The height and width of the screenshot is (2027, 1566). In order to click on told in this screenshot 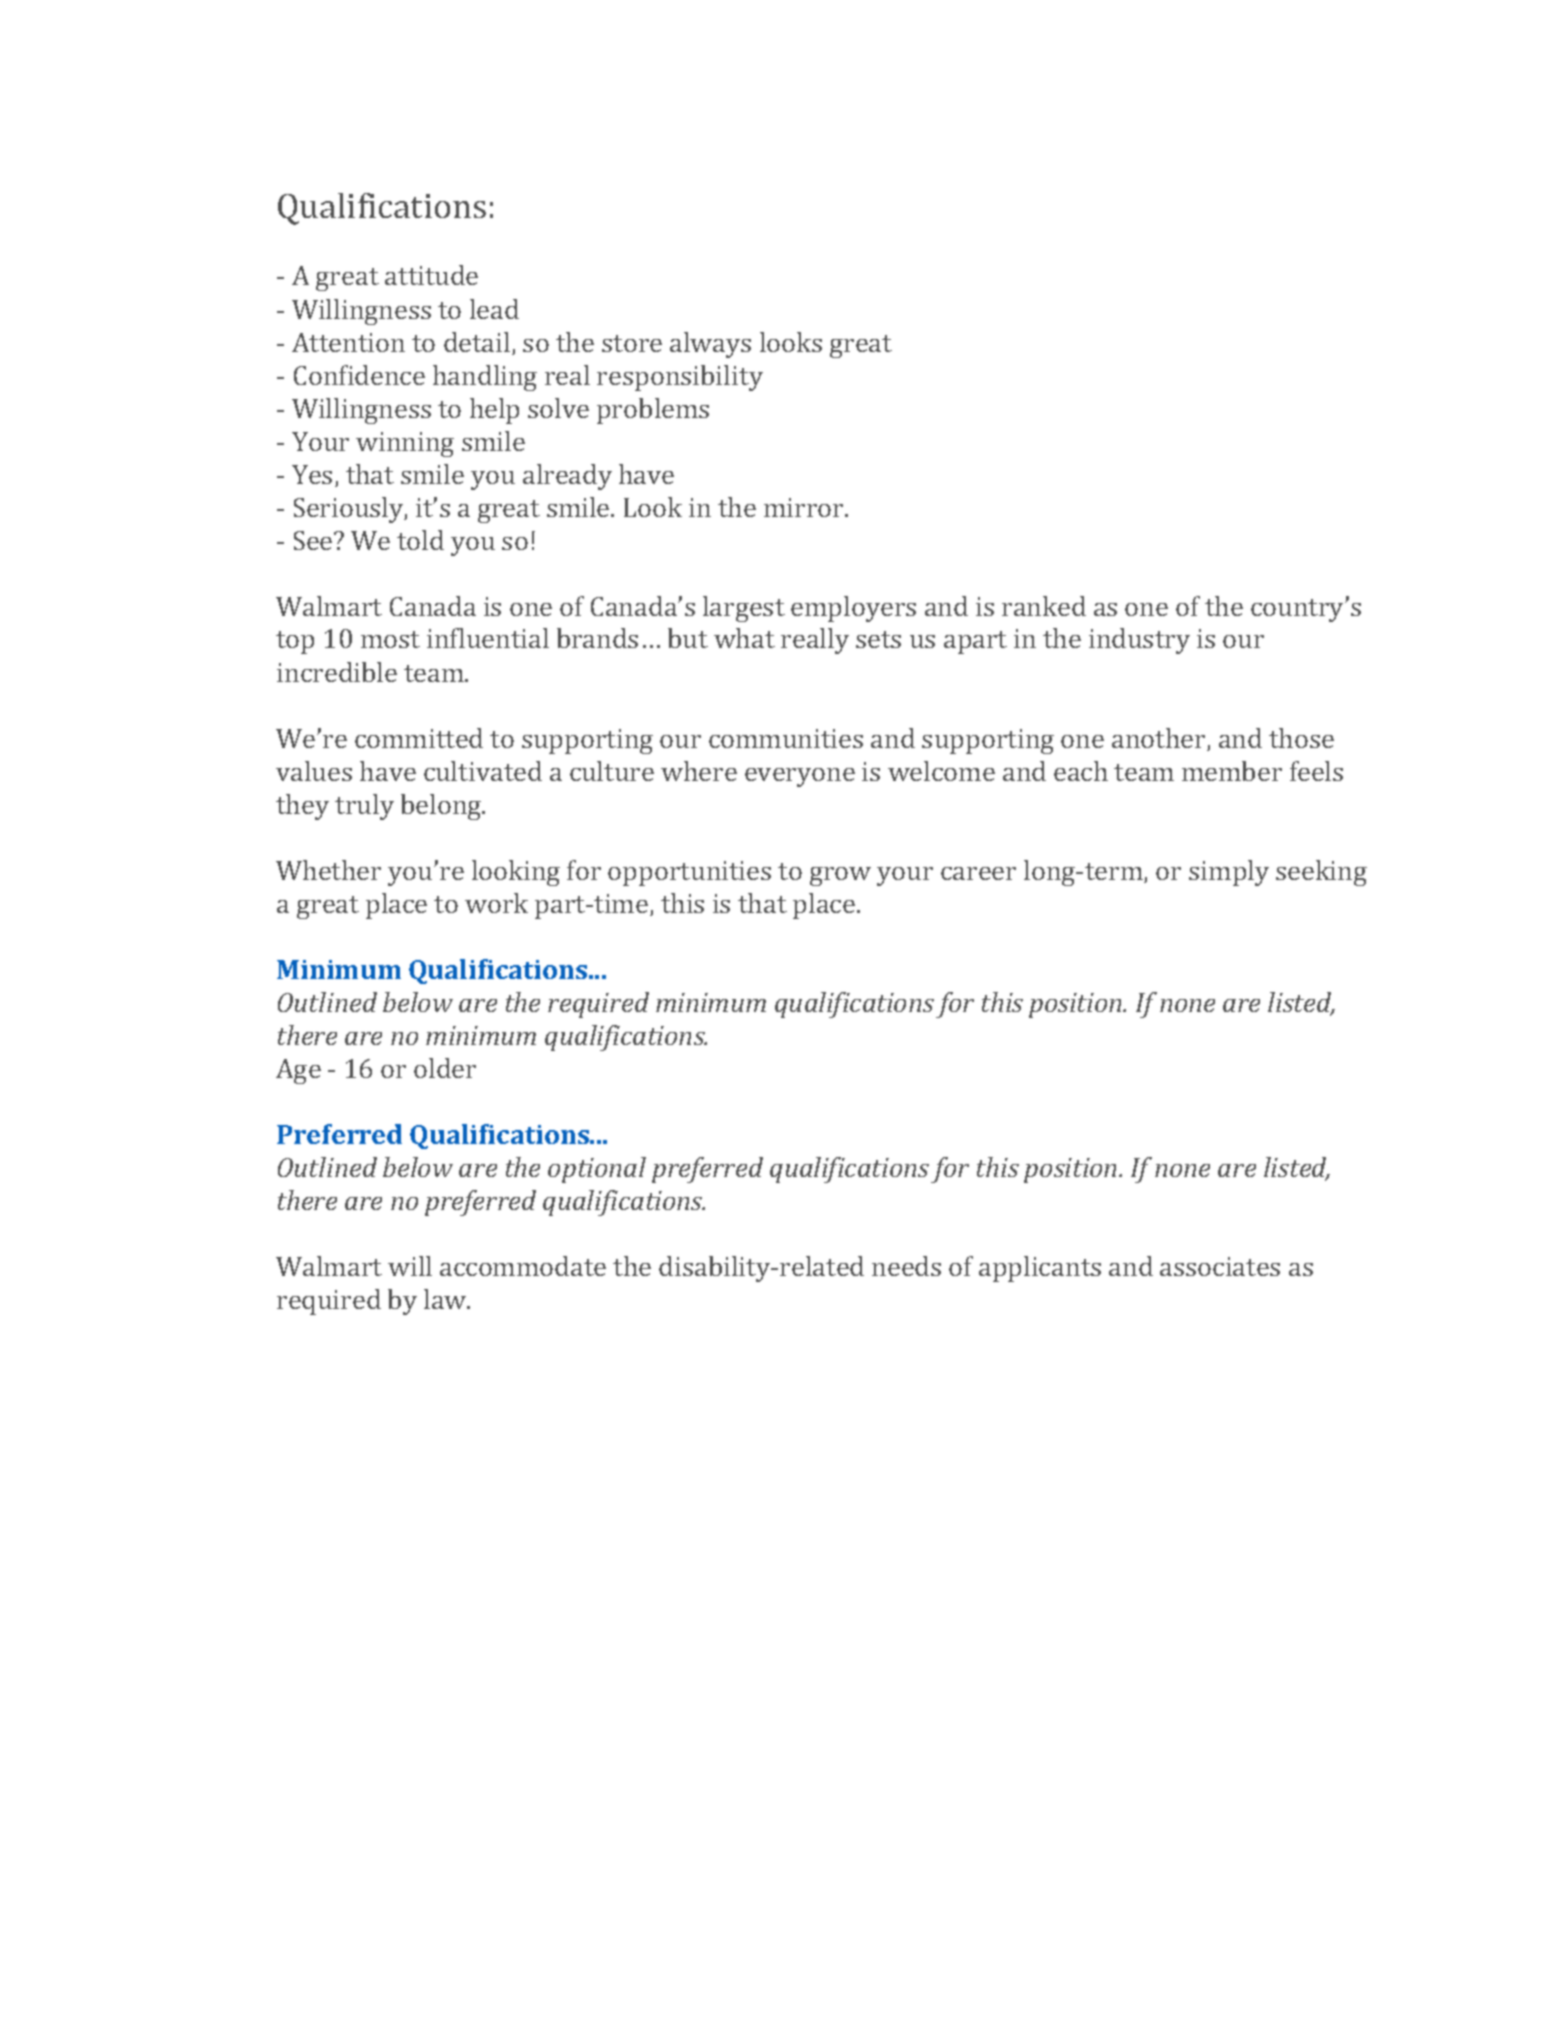, I will do `click(420, 540)`.
